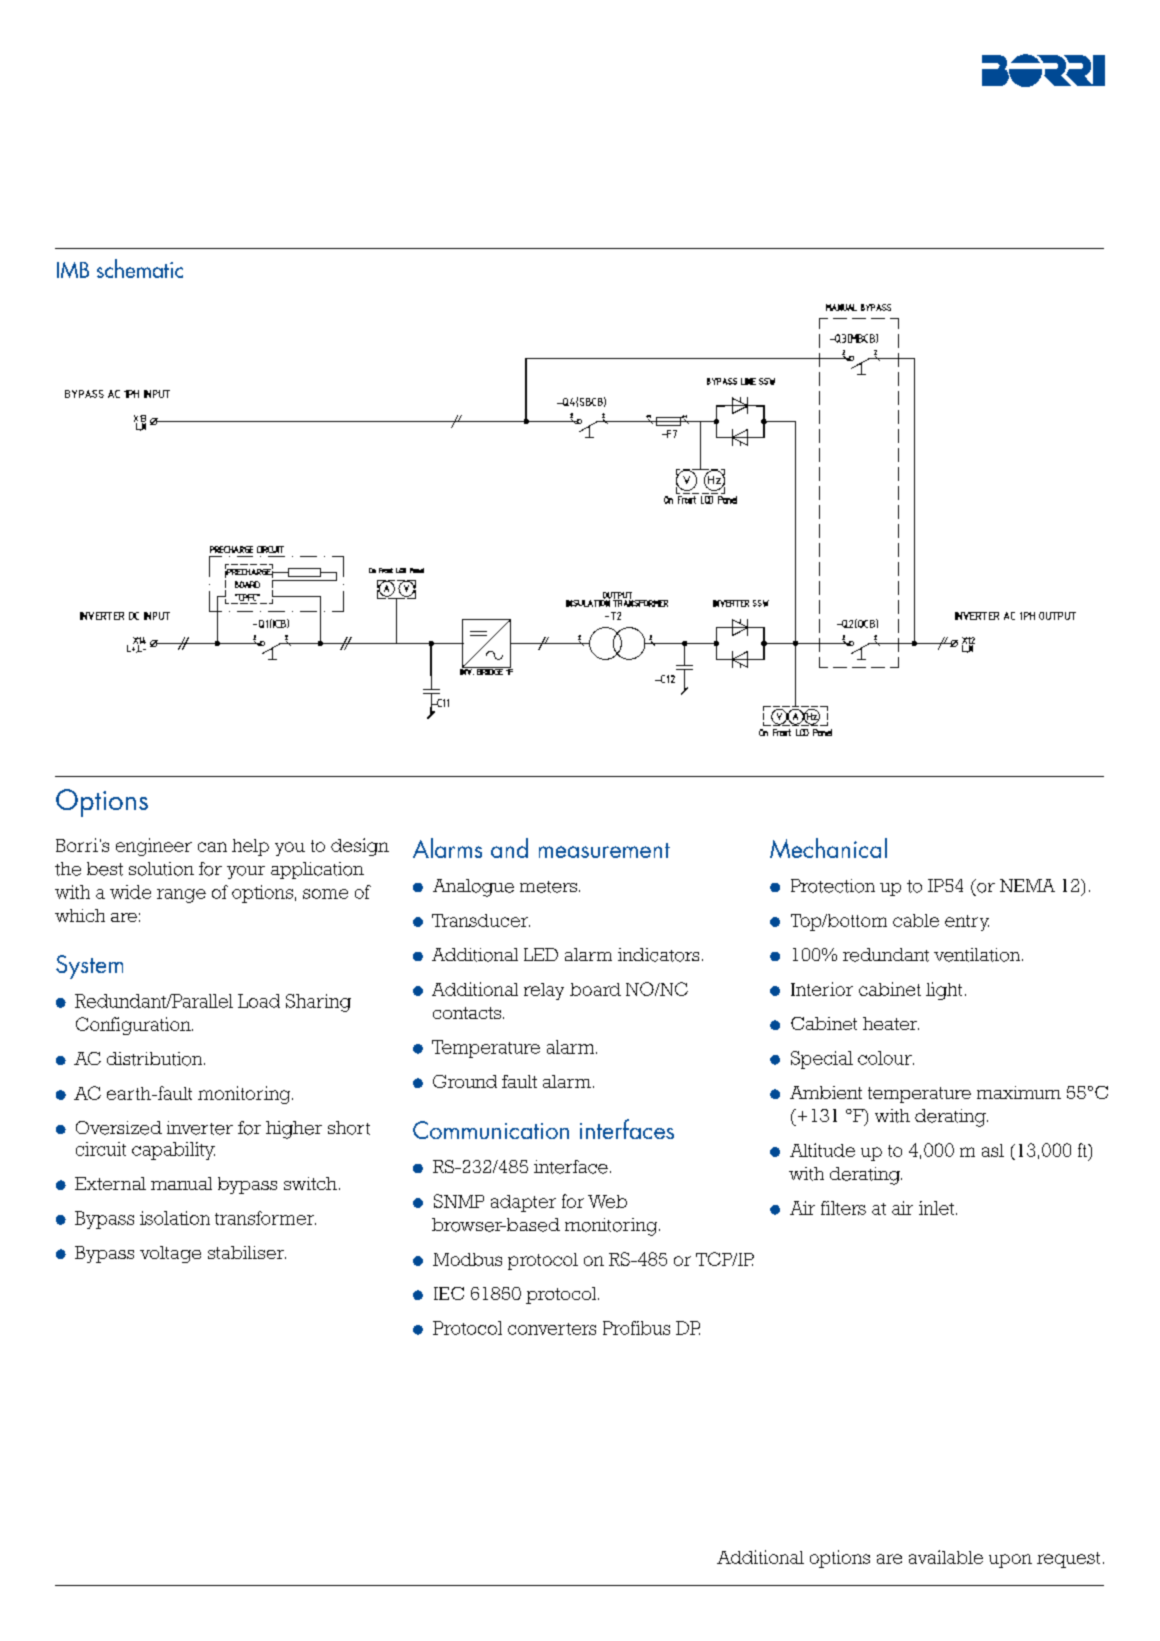 This screenshot has width=1160, height=1641. Describe the element at coordinates (552, 1329) in the screenshot. I see `converters` at that location.
